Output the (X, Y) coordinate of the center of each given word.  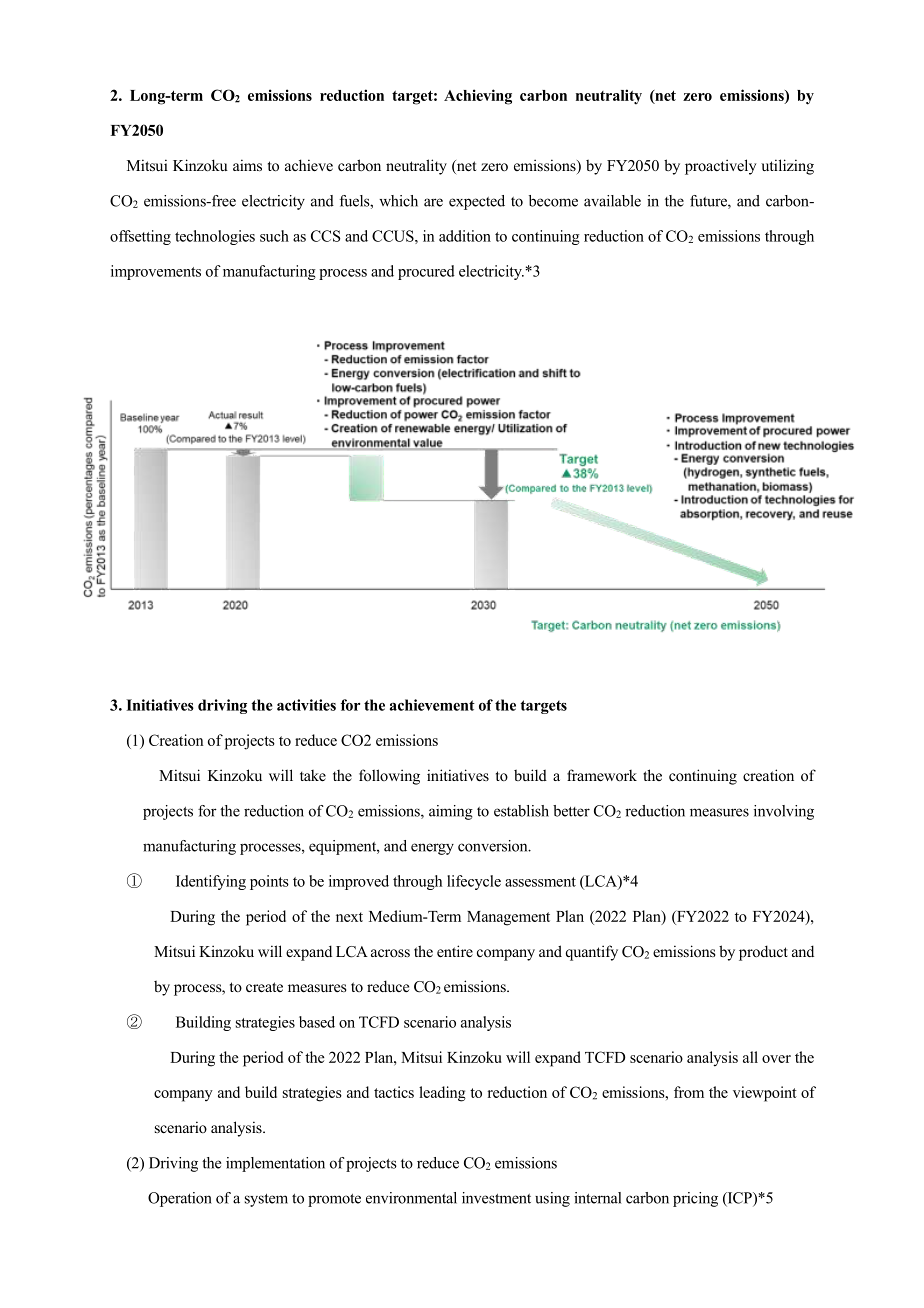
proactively (721, 167)
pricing (695, 1199)
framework (602, 775)
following (389, 777)
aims (247, 165)
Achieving (478, 97)
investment (496, 1198)
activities (306, 705)
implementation (275, 1164)
